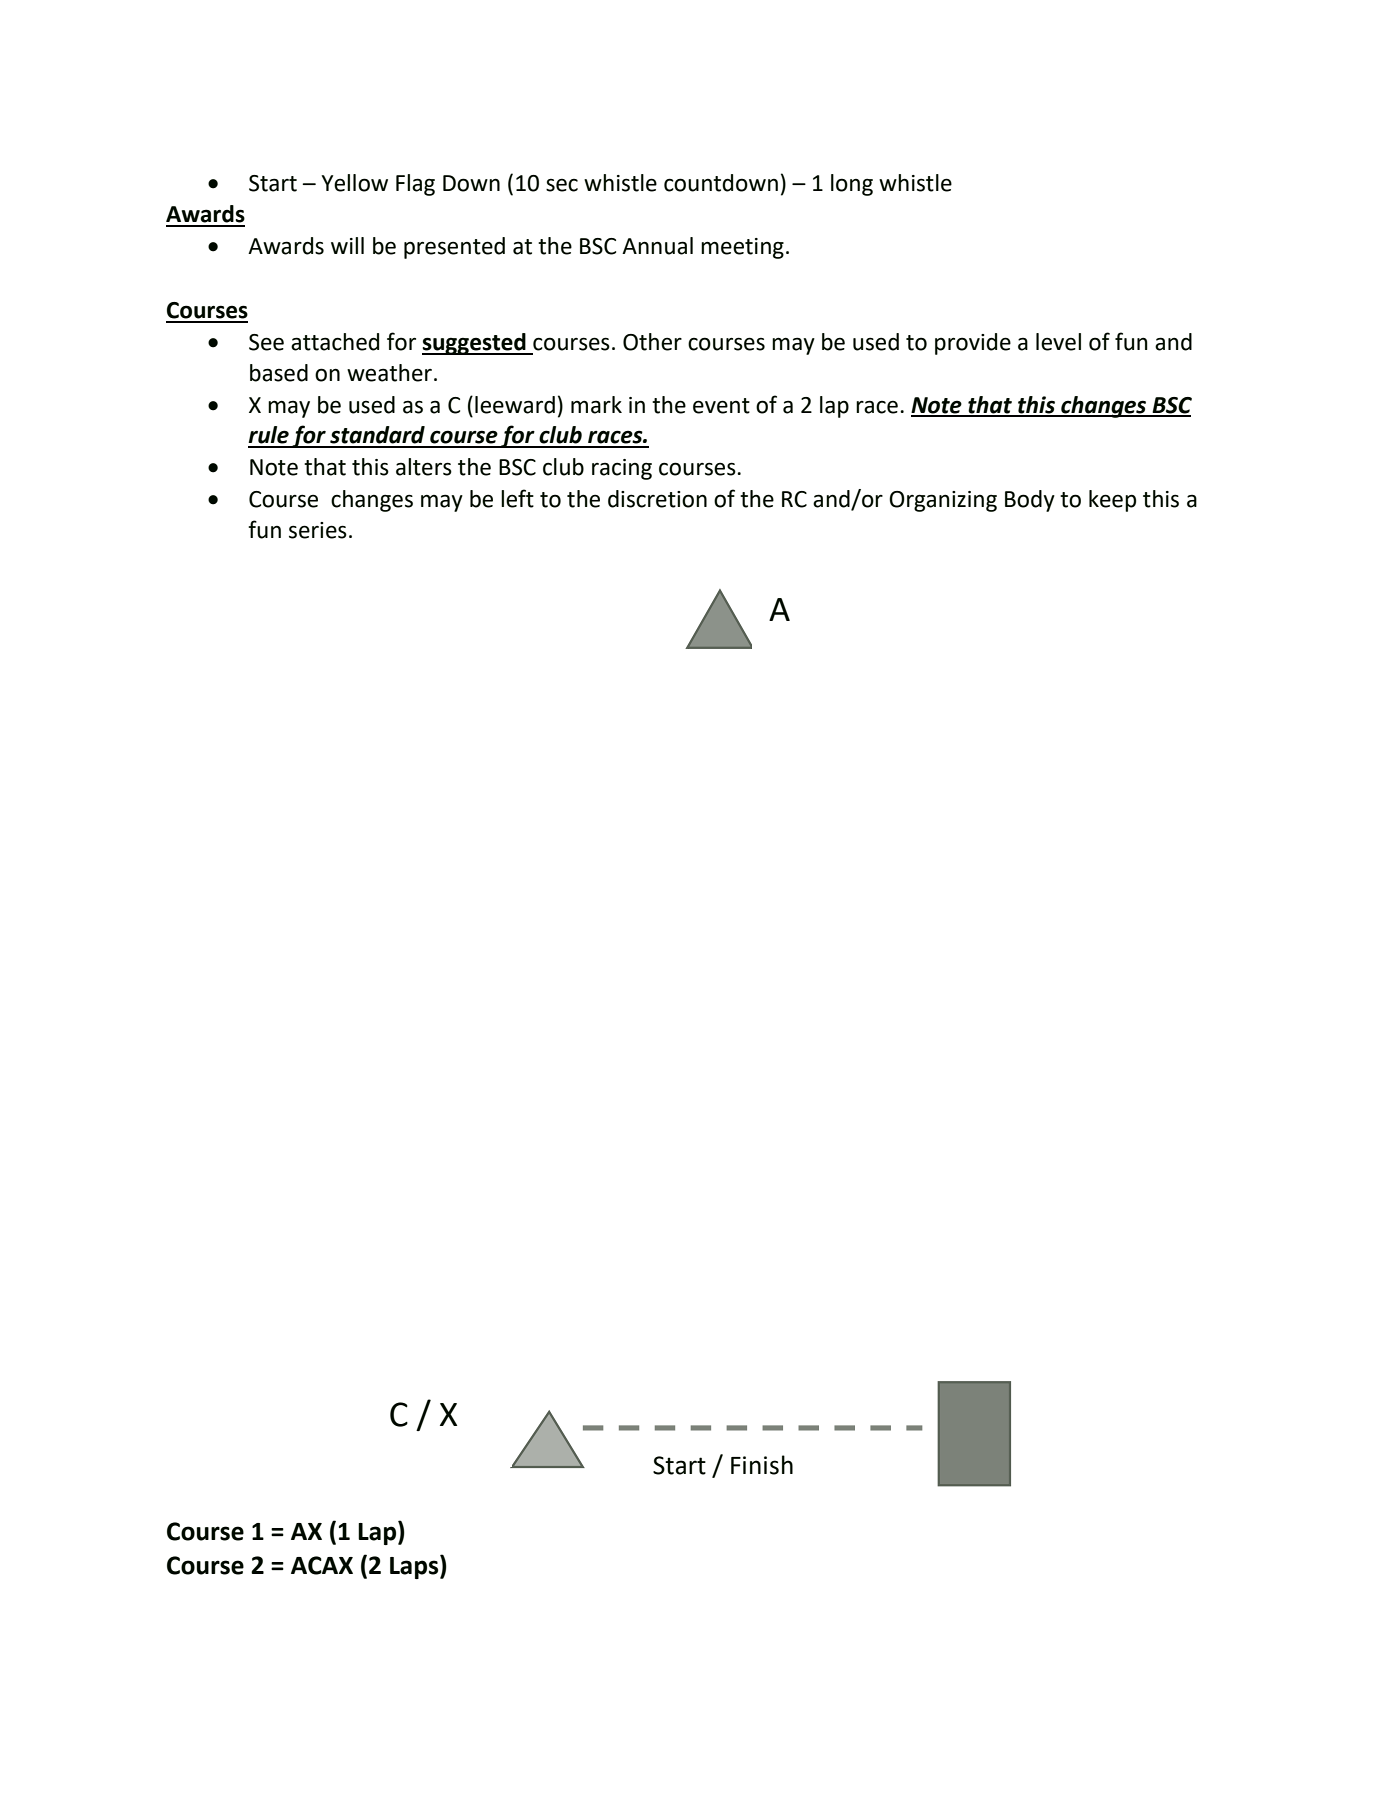 This screenshot has height=1807, width=1397. Describe the element at coordinates (762, 1465) in the screenshot. I see `Finish` at that location.
